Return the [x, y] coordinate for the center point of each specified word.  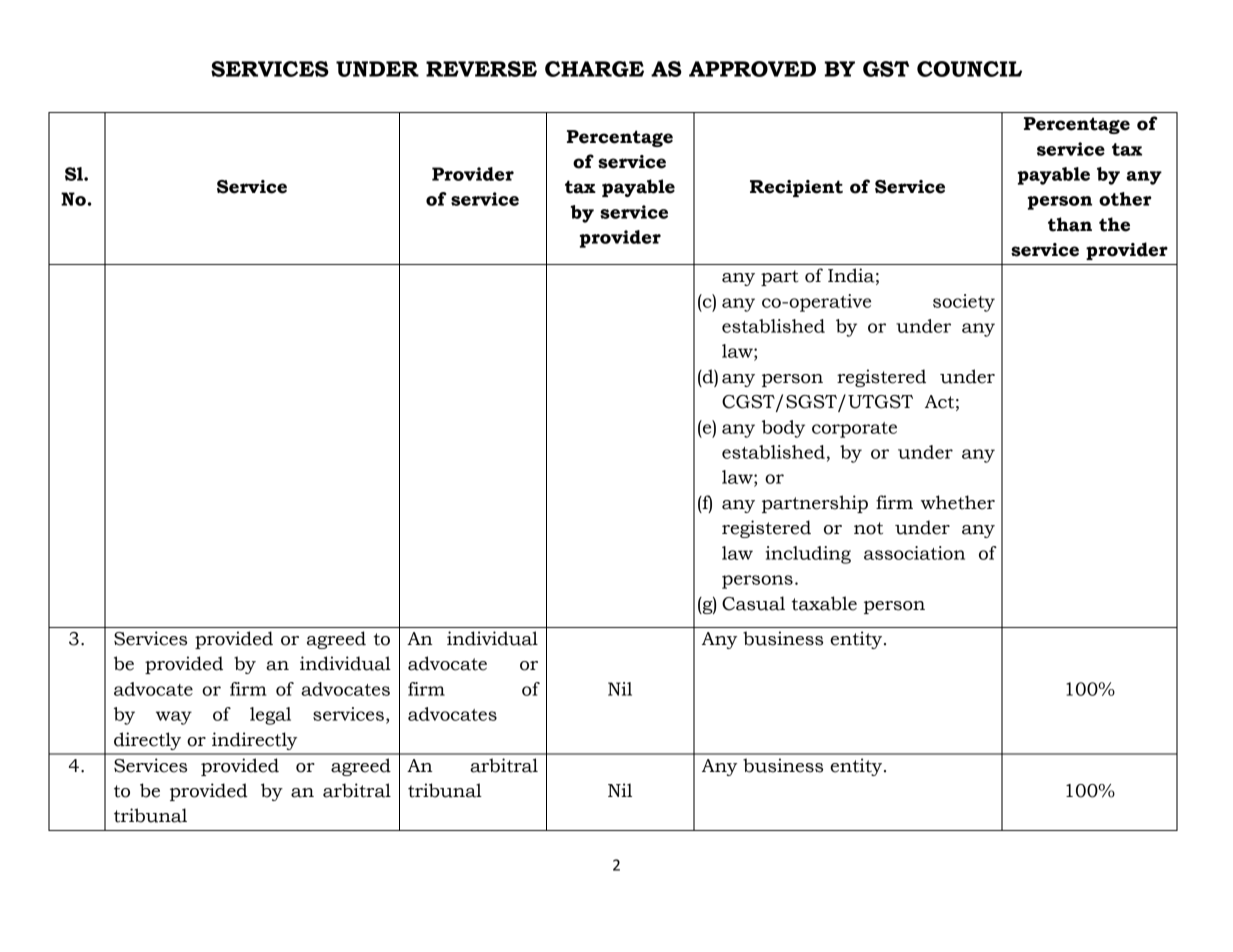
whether [958, 502]
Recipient [796, 188]
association [914, 553]
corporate [854, 430]
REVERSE [481, 69]
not [868, 528]
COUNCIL [969, 69]
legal [270, 716]
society [964, 303]
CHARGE [594, 69]
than [1070, 224]
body [783, 429]
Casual [753, 603]
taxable [824, 603]
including [808, 555]
